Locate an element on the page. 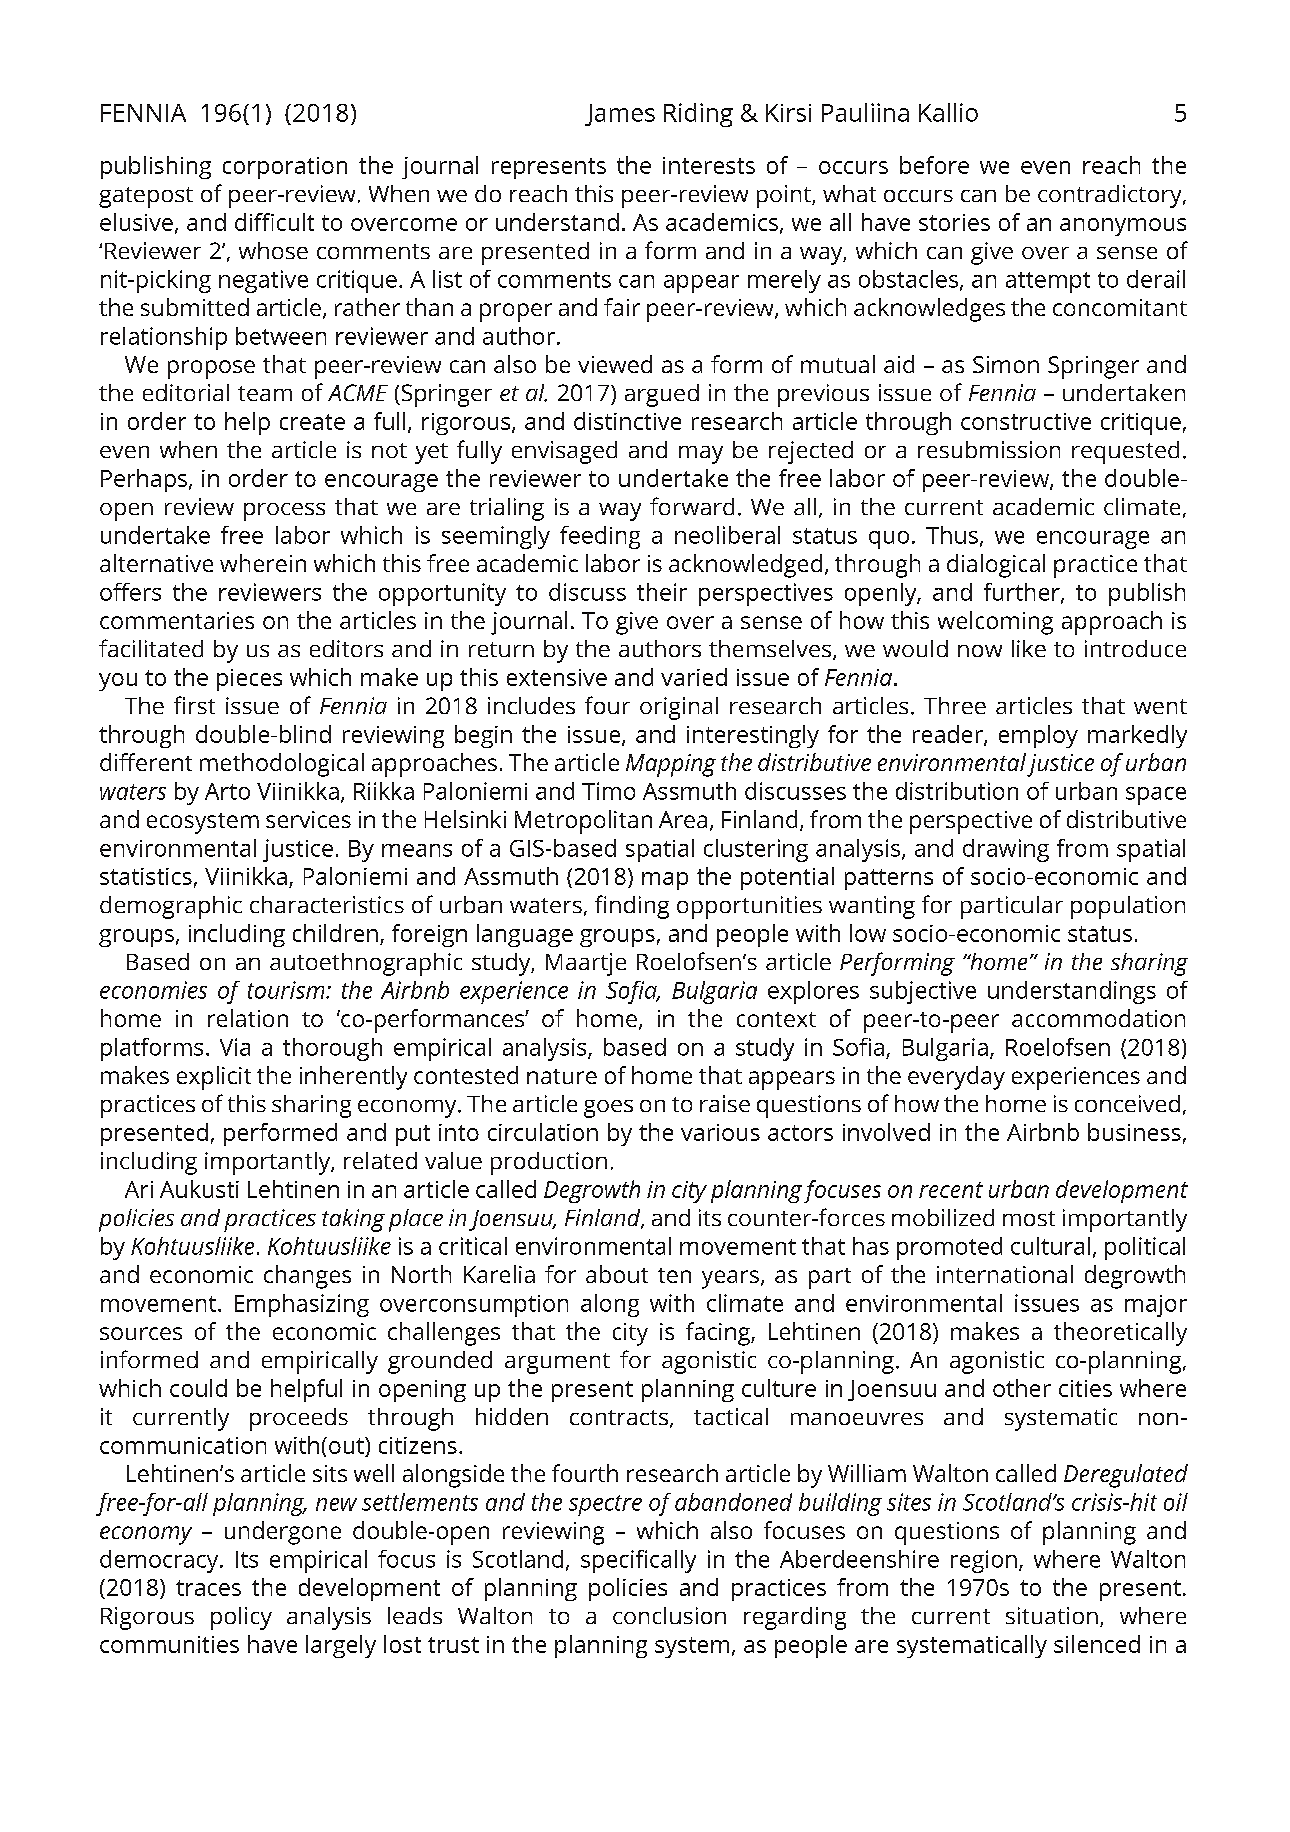 Image resolution: width=1290 pixels, height=1832 pixels. constructive is located at coordinates (1026, 421).
